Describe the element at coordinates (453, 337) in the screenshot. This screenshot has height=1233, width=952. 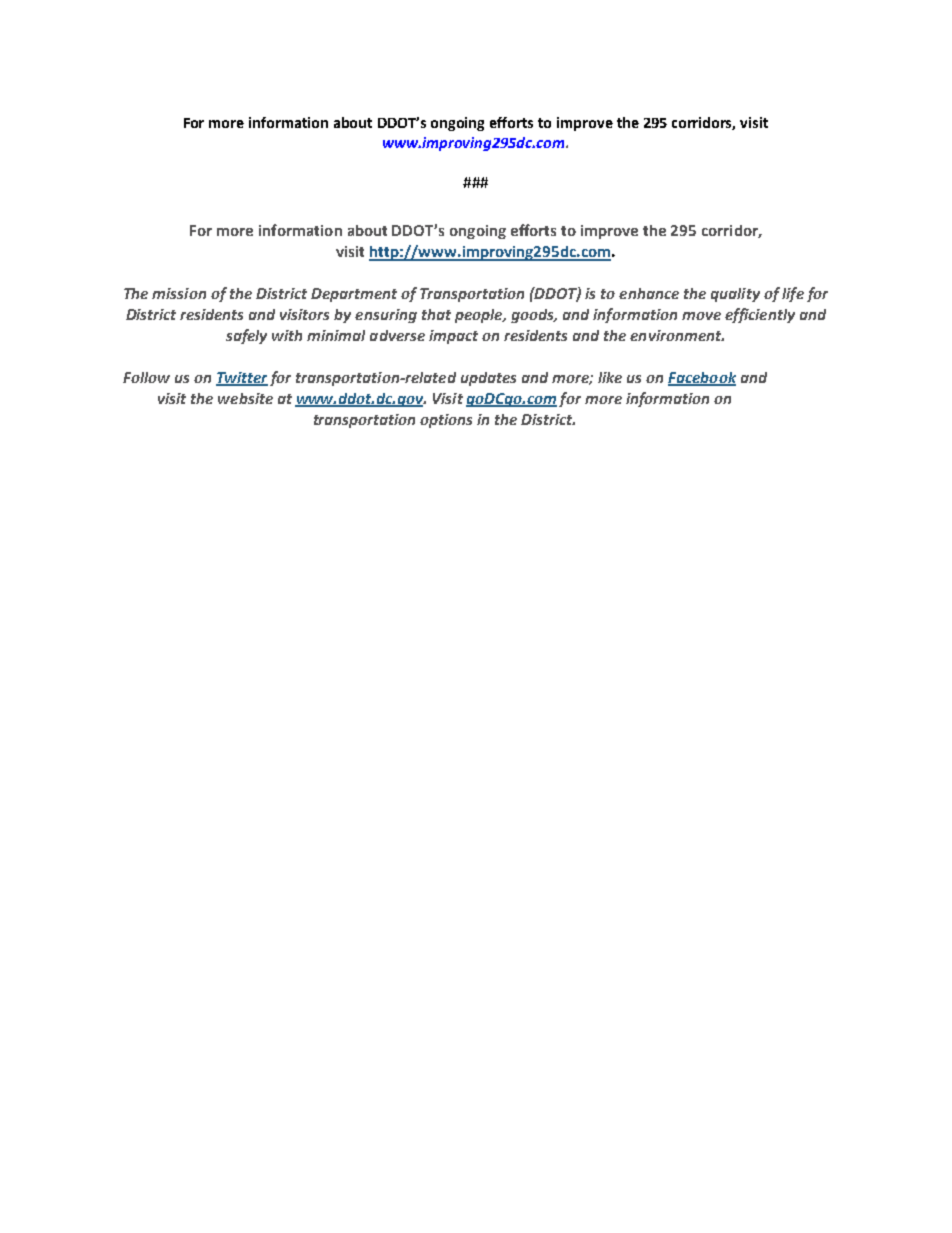
I see `impact` at that location.
